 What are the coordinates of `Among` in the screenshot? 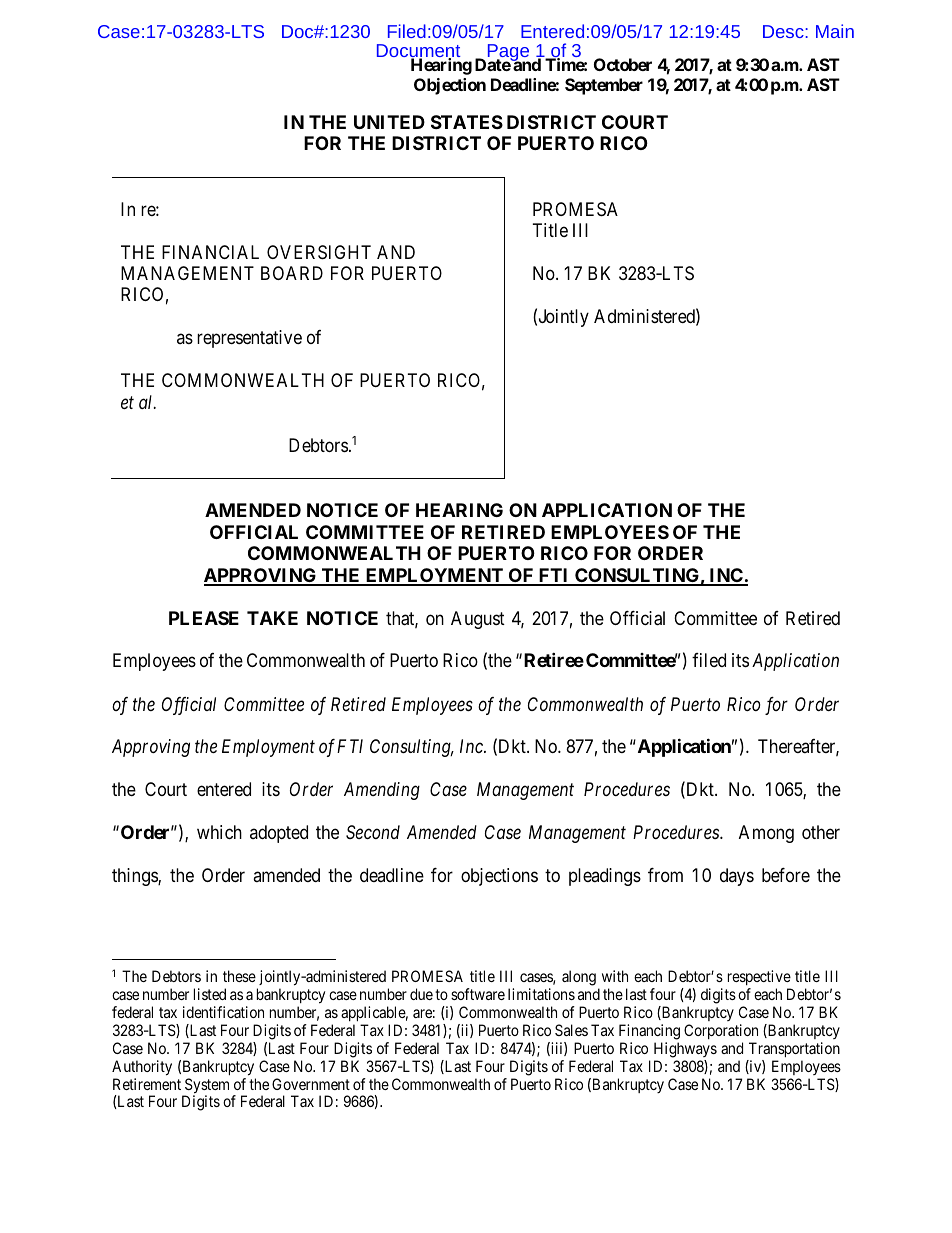 It's located at (766, 834).
